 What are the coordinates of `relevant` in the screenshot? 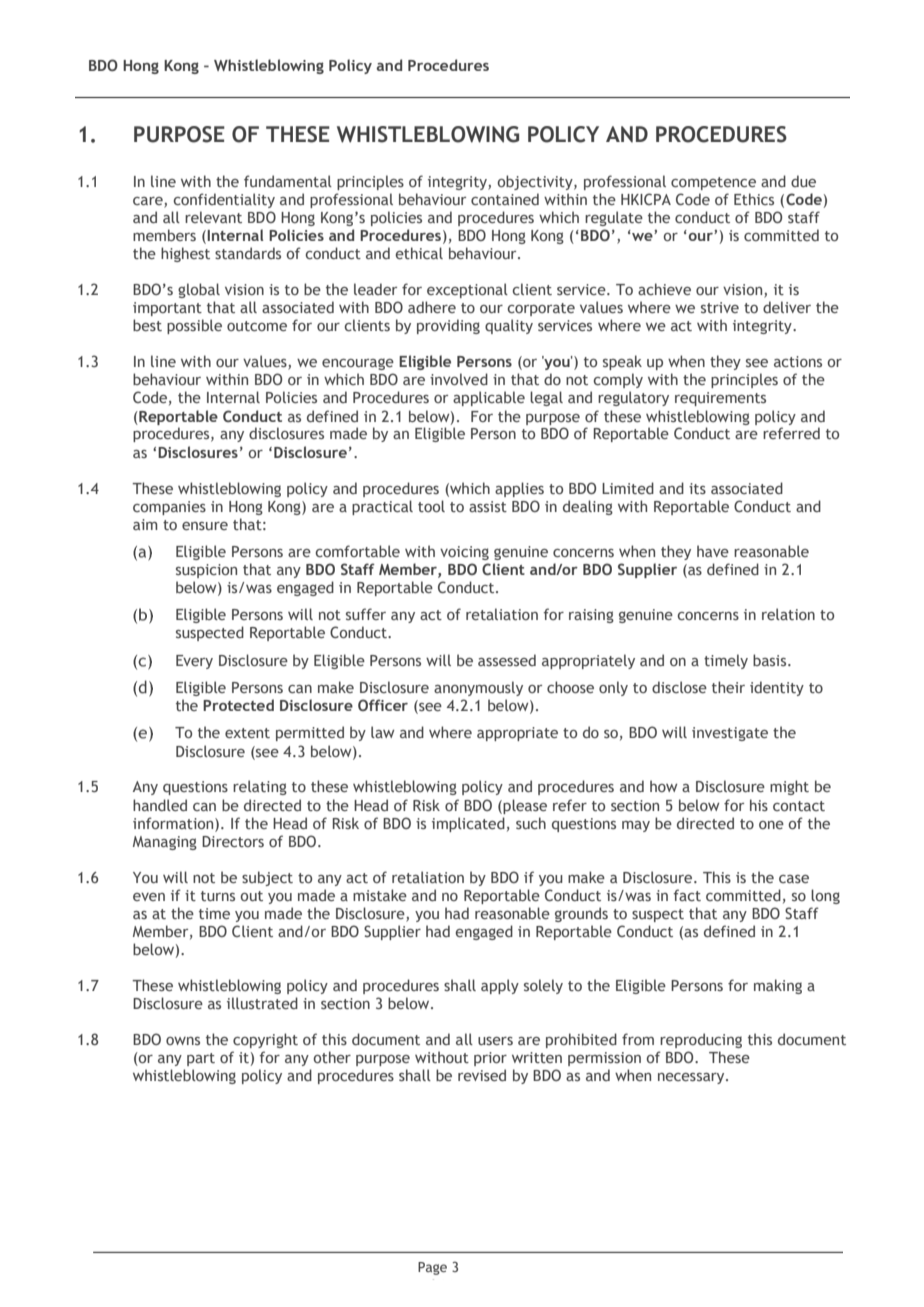 It's located at (213, 217).
